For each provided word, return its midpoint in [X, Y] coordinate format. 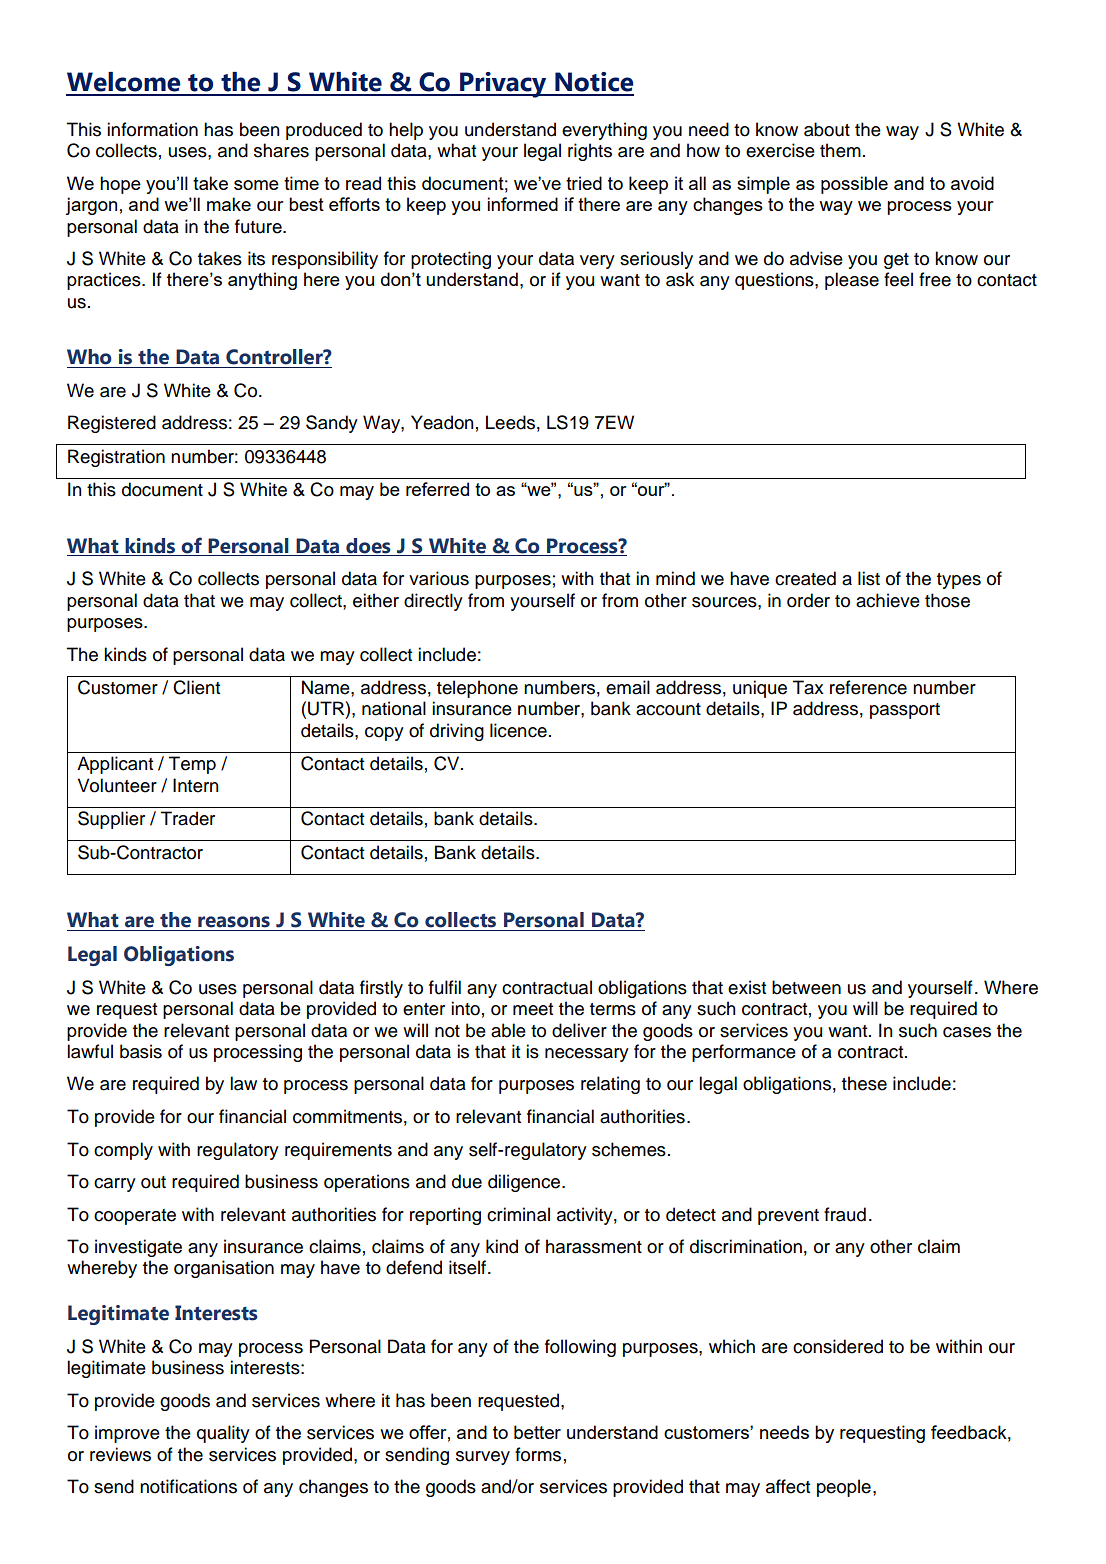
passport [905, 711]
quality [223, 1434]
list [869, 578]
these [864, 1083]
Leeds [510, 422]
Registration [116, 458]
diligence [525, 1183]
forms [538, 1454]
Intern [196, 785]
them [840, 150]
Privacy [503, 85]
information [152, 129]
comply [123, 1151]
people [844, 1488]
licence [518, 730]
